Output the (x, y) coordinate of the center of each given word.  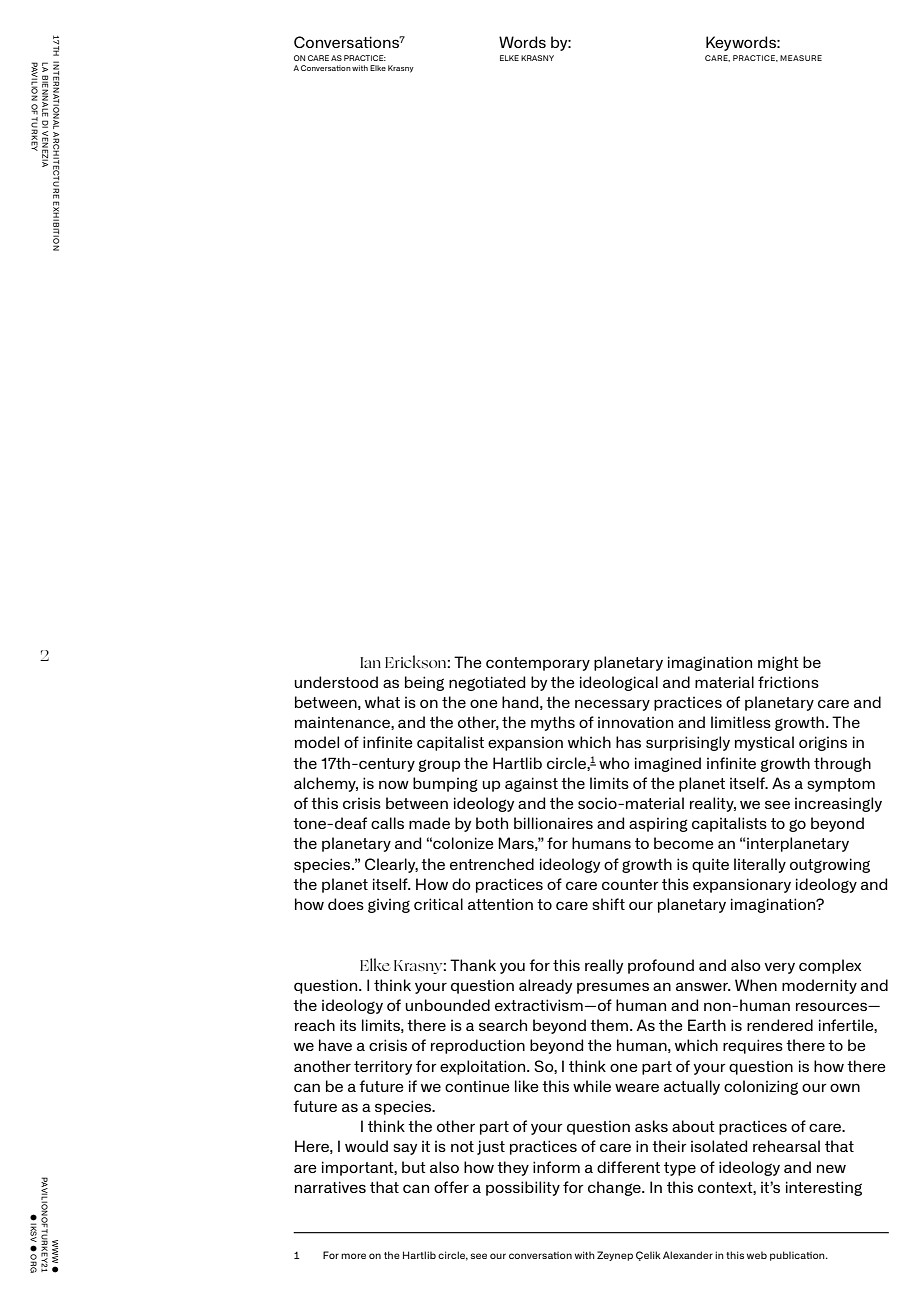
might (778, 663)
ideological (619, 683)
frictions (788, 682)
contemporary (538, 664)
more (353, 1256)
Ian (370, 662)
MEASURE (801, 58)
